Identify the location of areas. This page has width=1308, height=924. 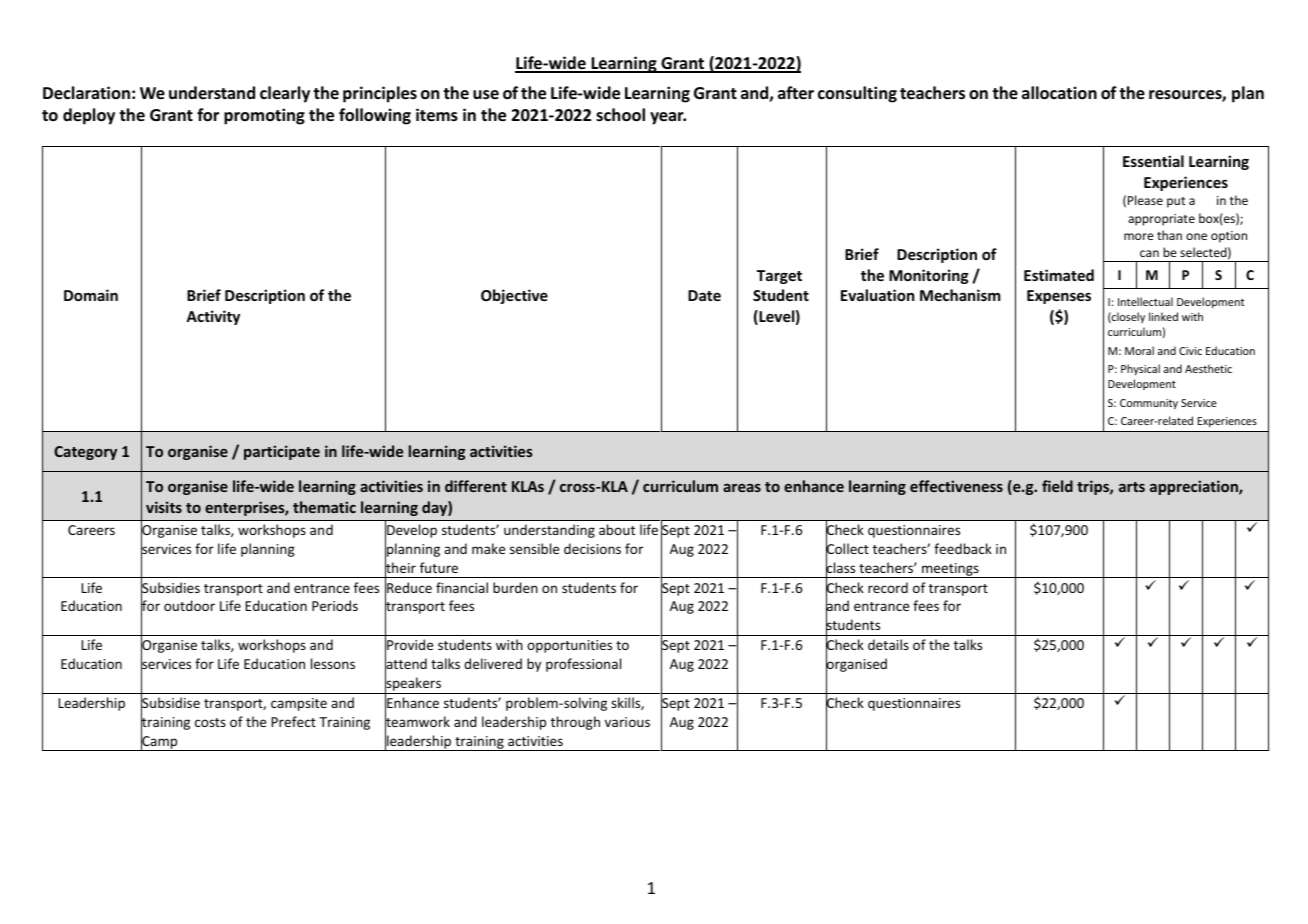
(742, 488).
